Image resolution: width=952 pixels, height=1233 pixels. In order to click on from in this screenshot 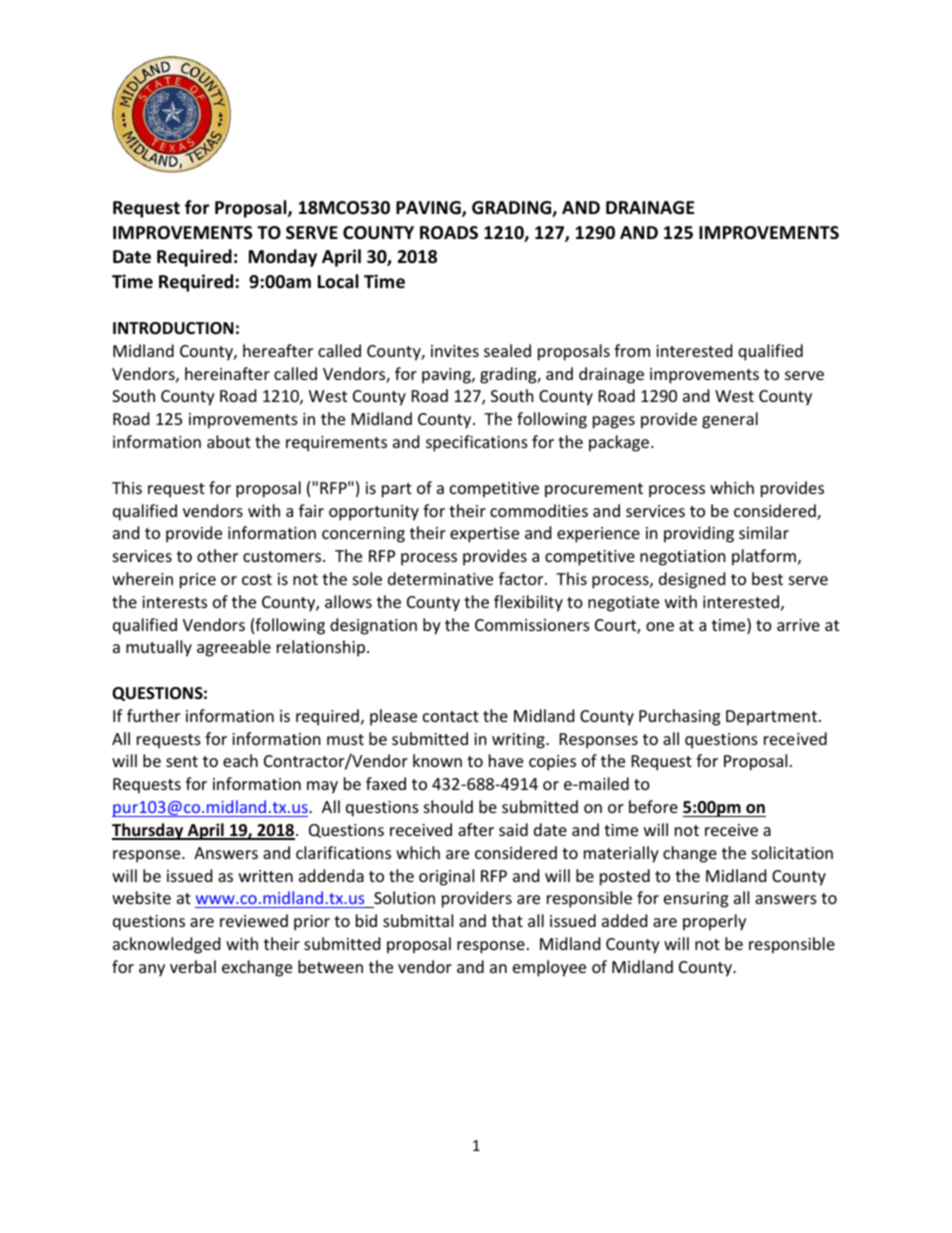, I will do `click(632, 350)`.
